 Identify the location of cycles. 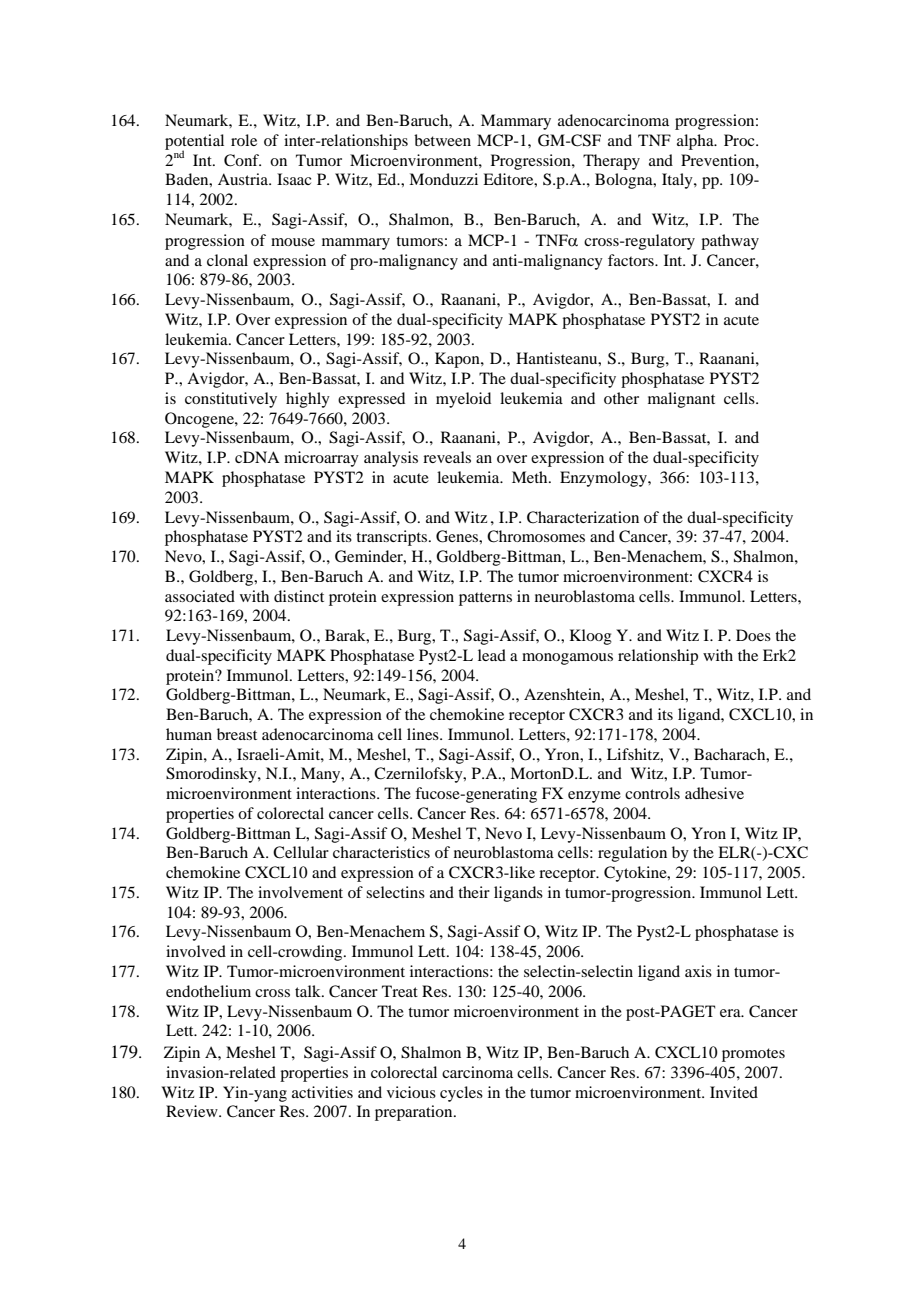
(461, 1094).
